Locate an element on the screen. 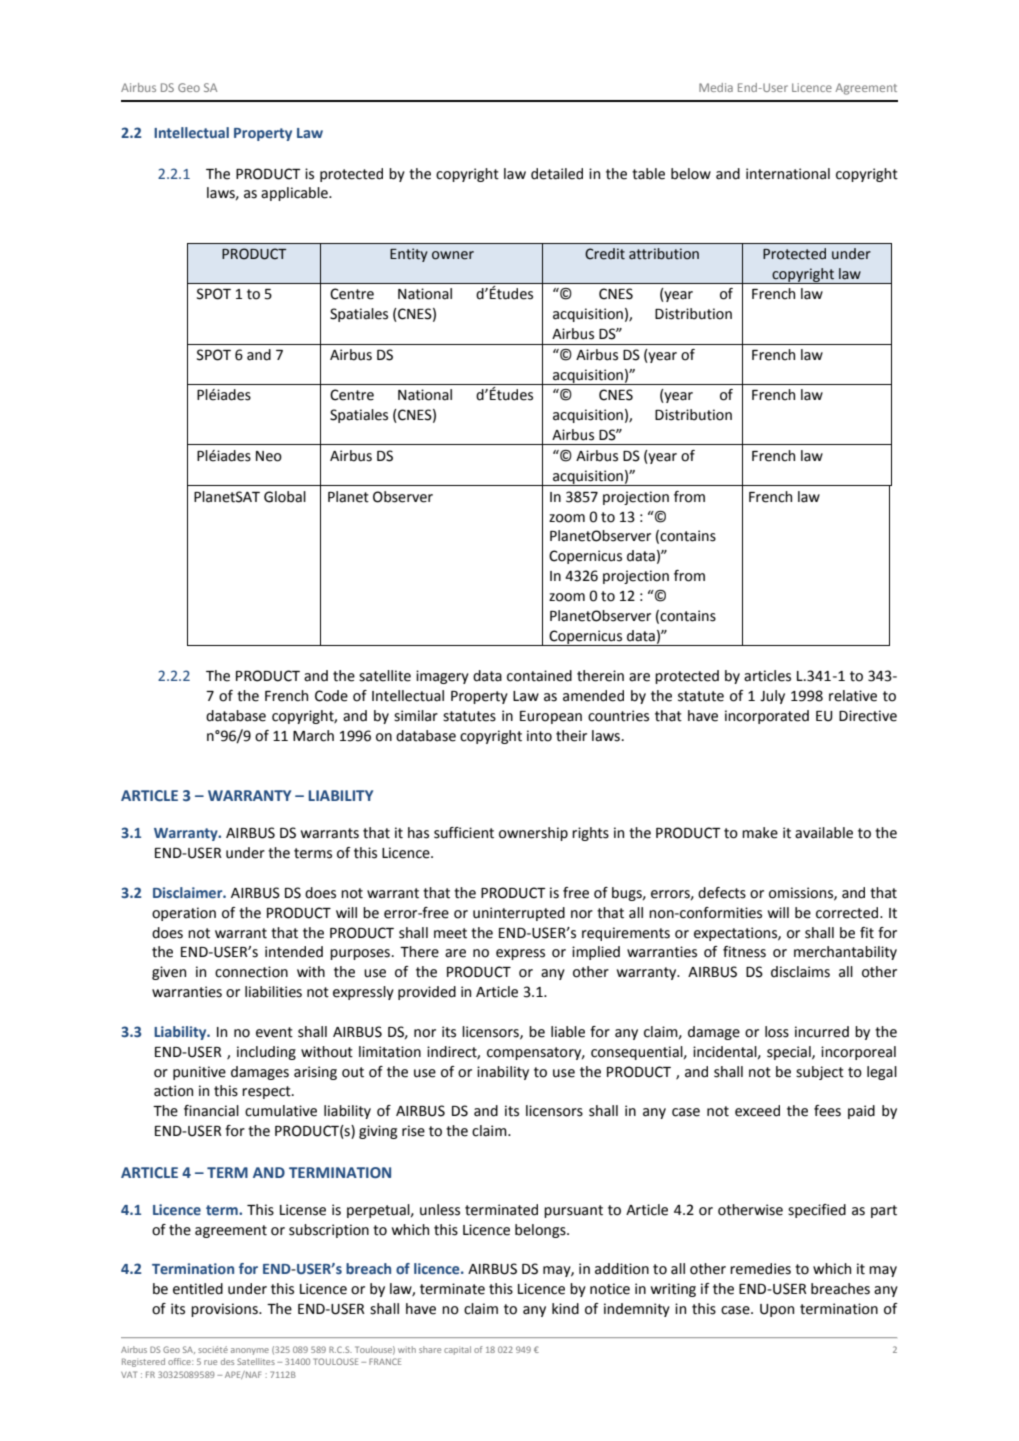  March is located at coordinates (313, 736).
